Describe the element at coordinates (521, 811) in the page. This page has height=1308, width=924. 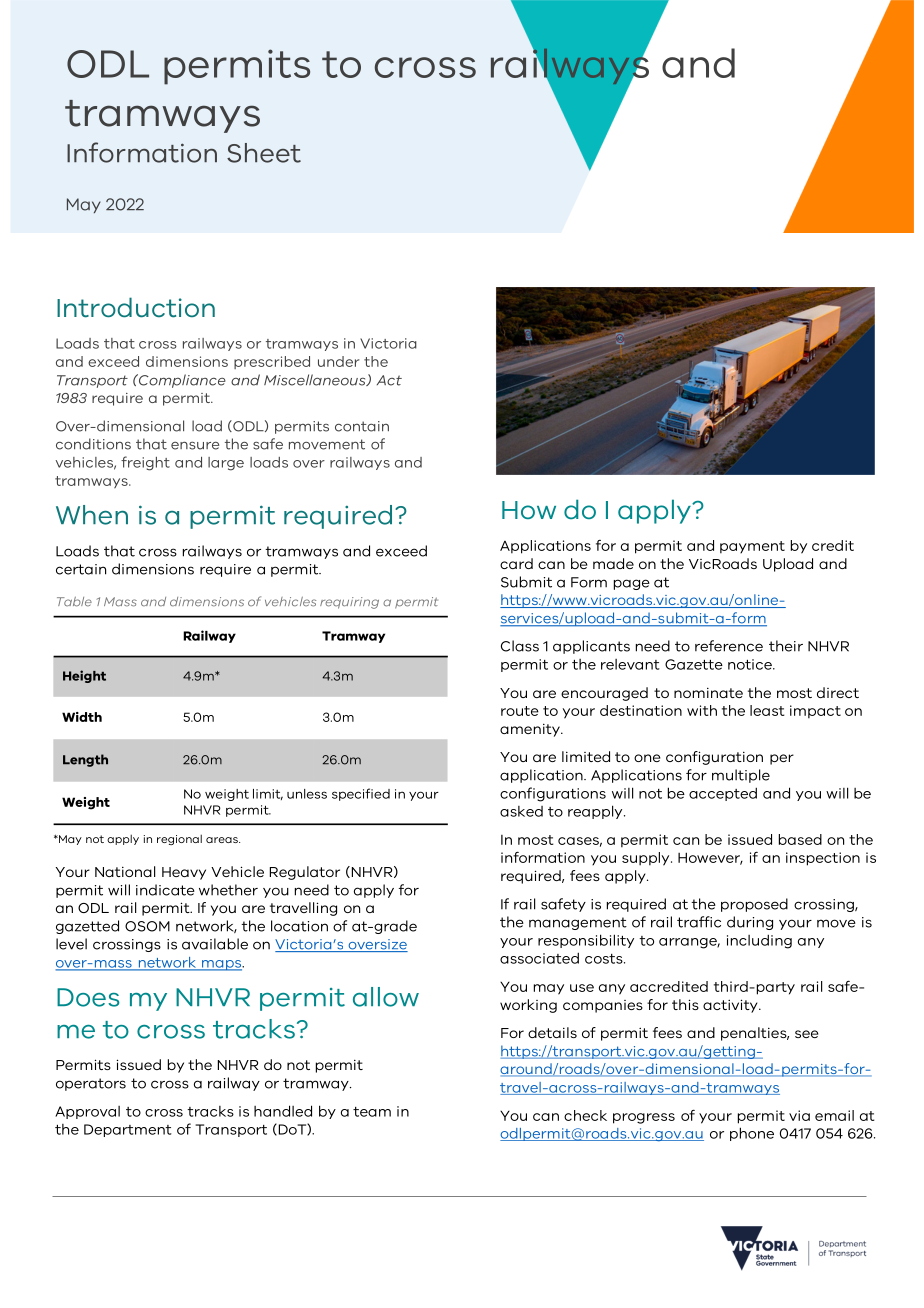
I see `asked` at that location.
